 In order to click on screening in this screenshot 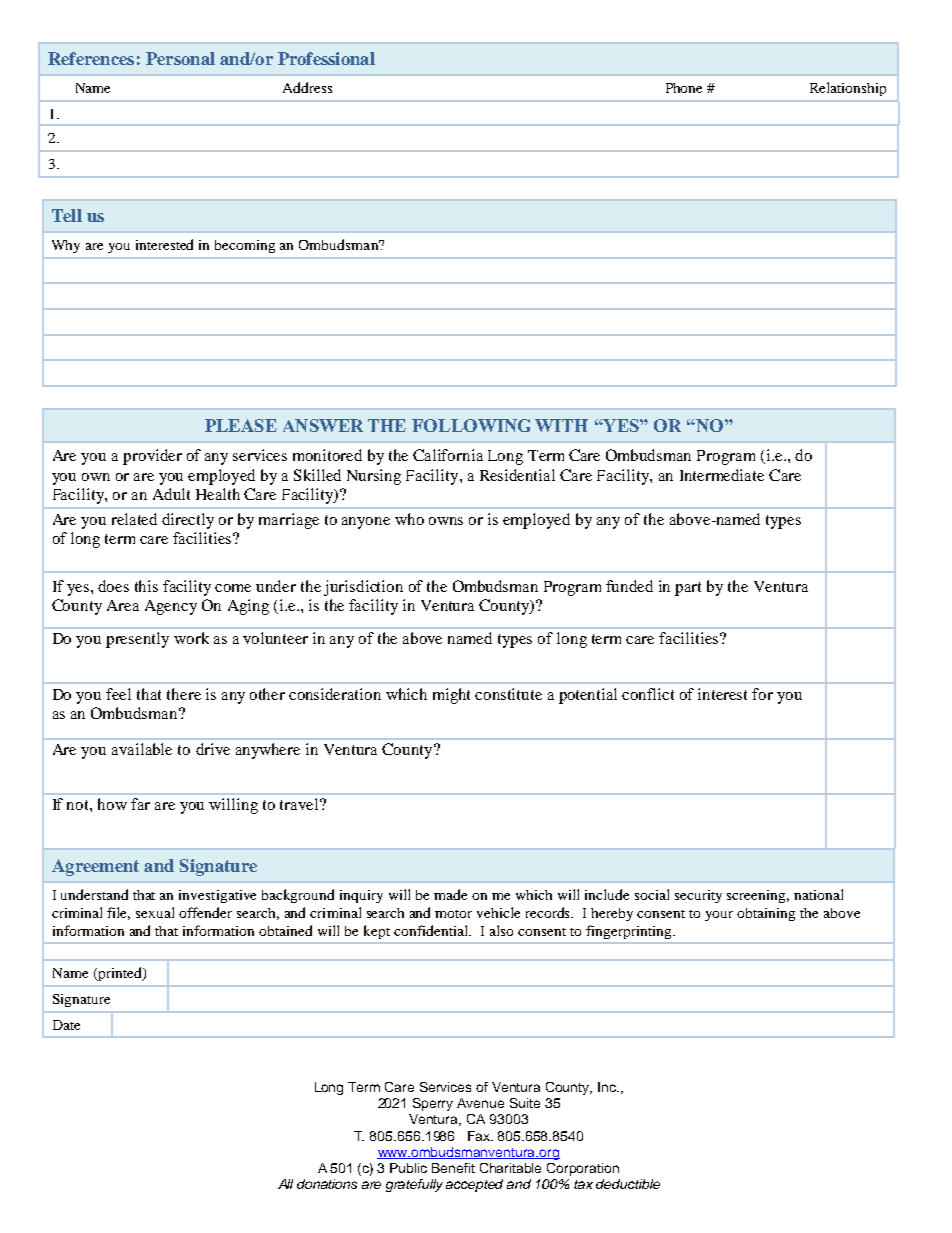, I will do `click(758, 896)`.
